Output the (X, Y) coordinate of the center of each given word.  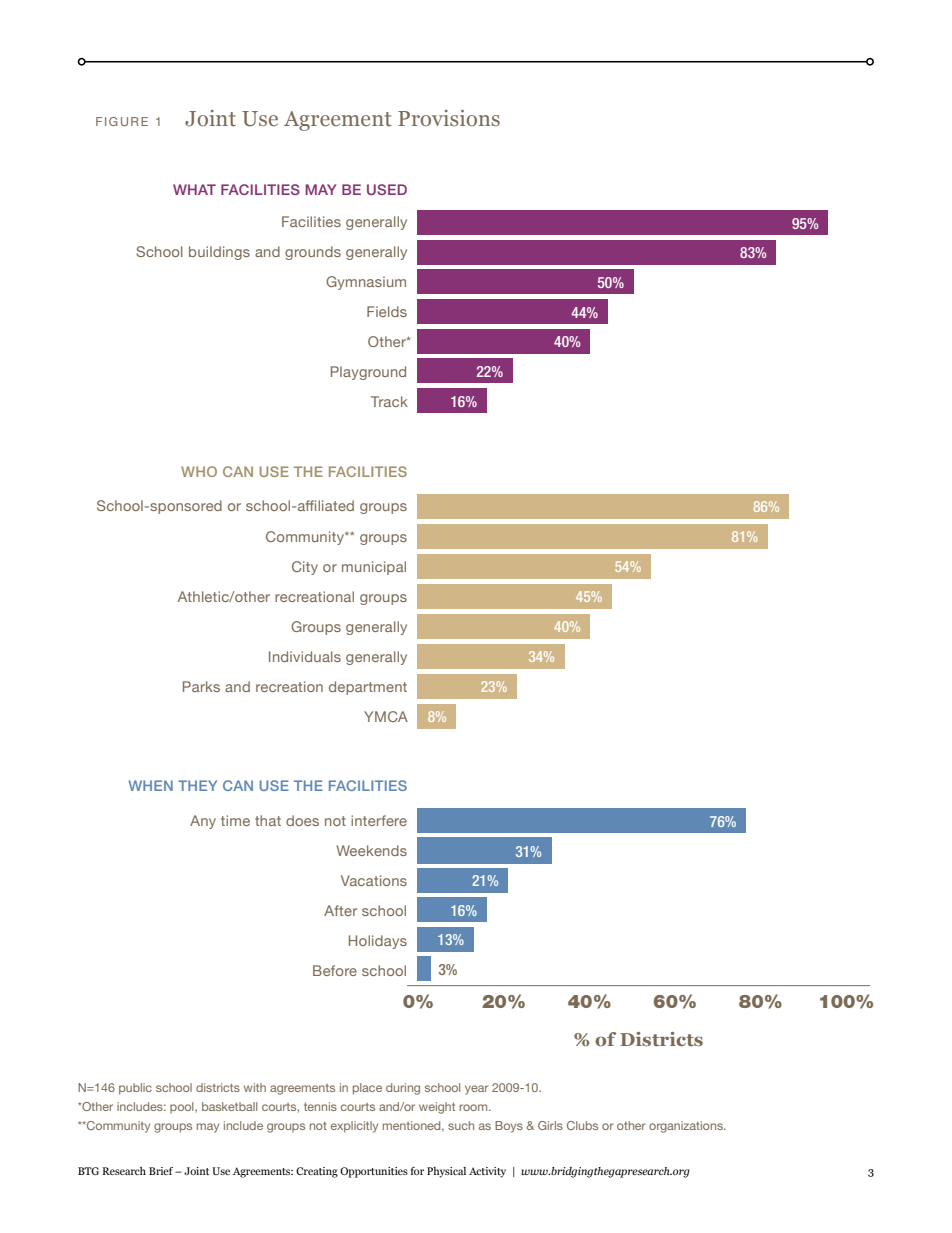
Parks (201, 686)
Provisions (449, 118)
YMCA (386, 716)
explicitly (354, 1127)
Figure (122, 121)
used (387, 189)
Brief (162, 1171)
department (368, 688)
